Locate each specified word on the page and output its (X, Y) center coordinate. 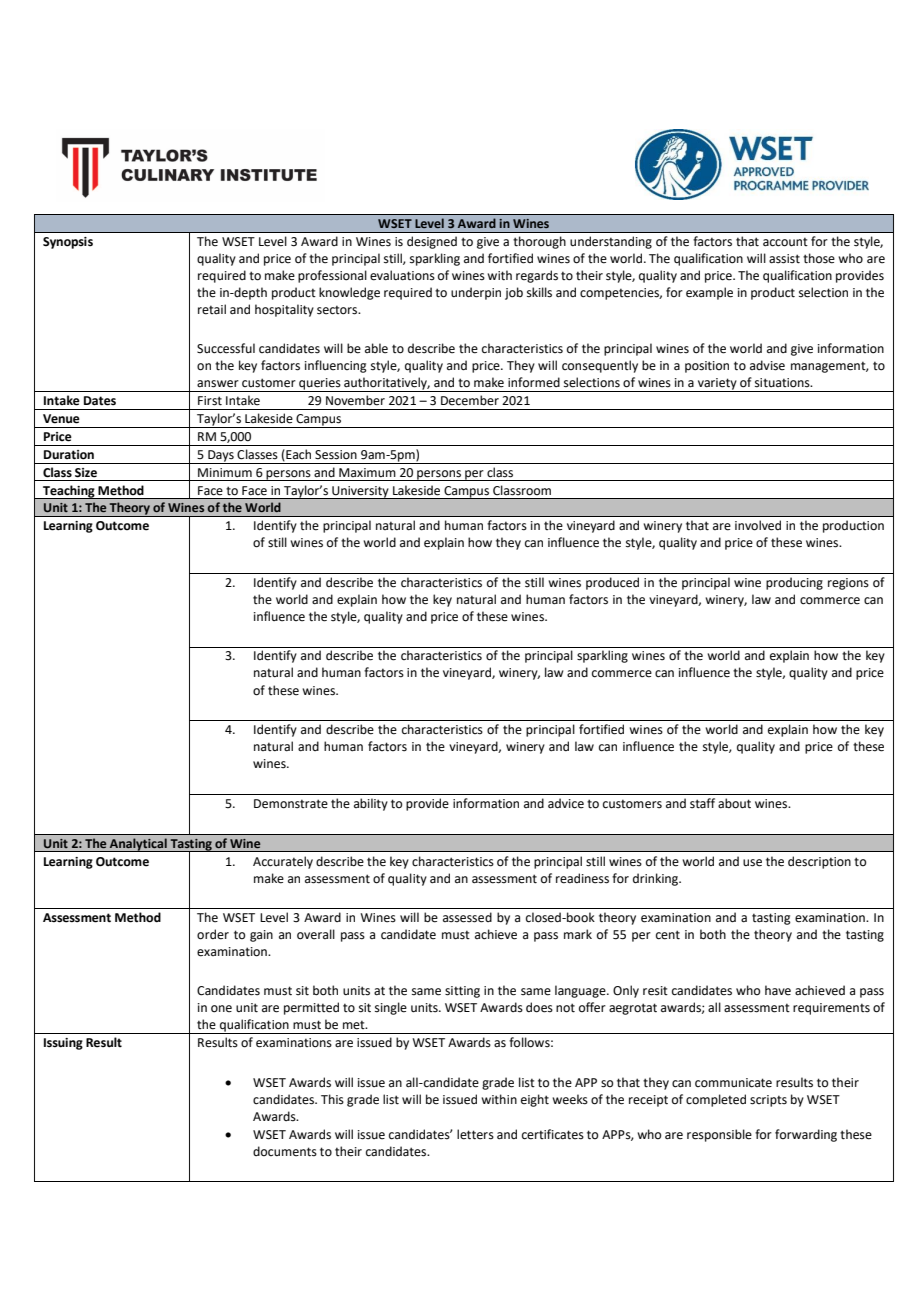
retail (212, 309)
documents (285, 1151)
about (734, 803)
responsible (719, 1135)
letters (475, 1134)
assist (784, 259)
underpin (476, 293)
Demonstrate (291, 804)
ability (371, 804)
